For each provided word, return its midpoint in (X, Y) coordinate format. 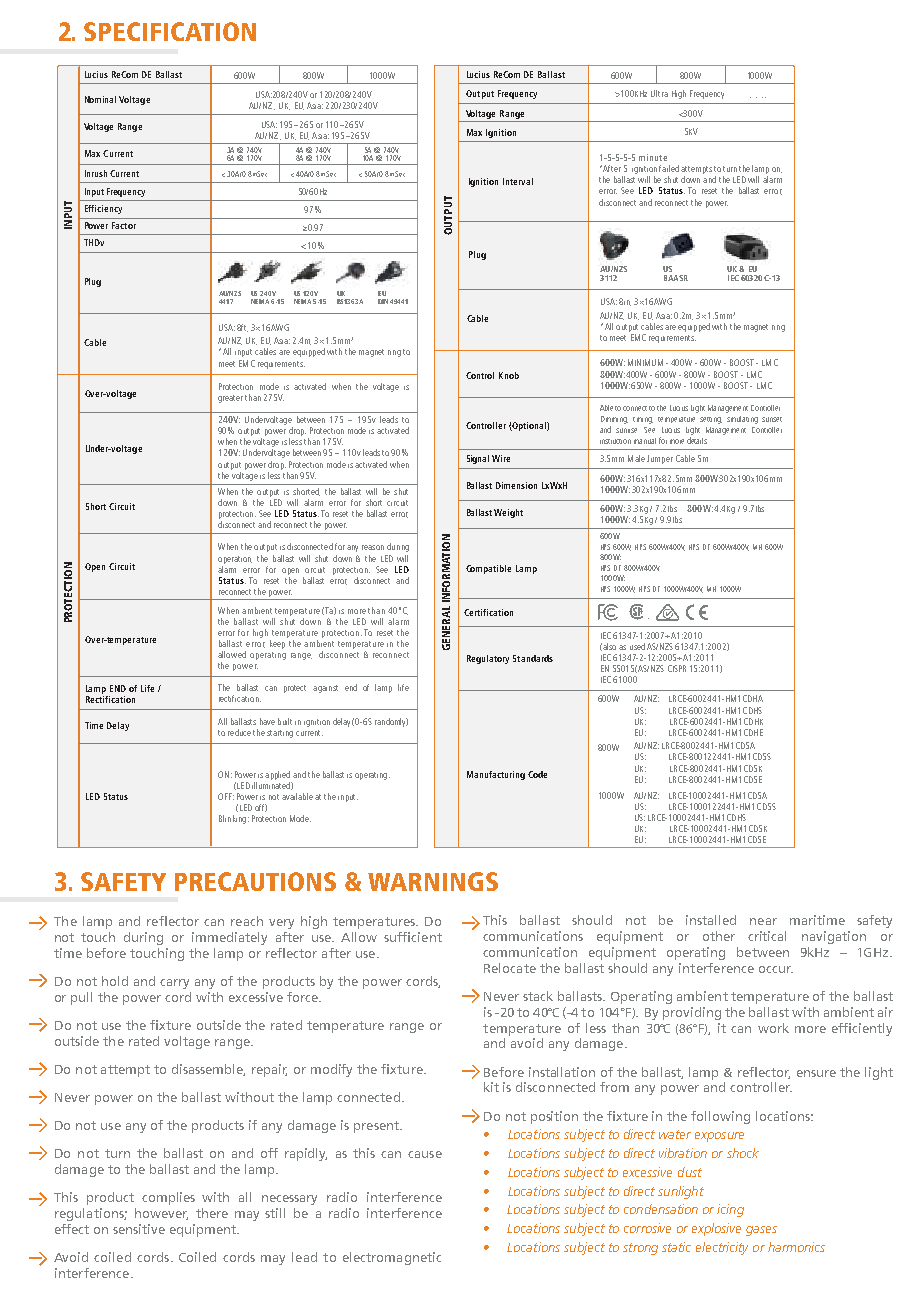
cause (425, 1154)
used (637, 646)
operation (235, 560)
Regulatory (488, 659)
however (161, 1214)
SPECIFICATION (170, 31)
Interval (518, 181)
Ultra (659, 93)
